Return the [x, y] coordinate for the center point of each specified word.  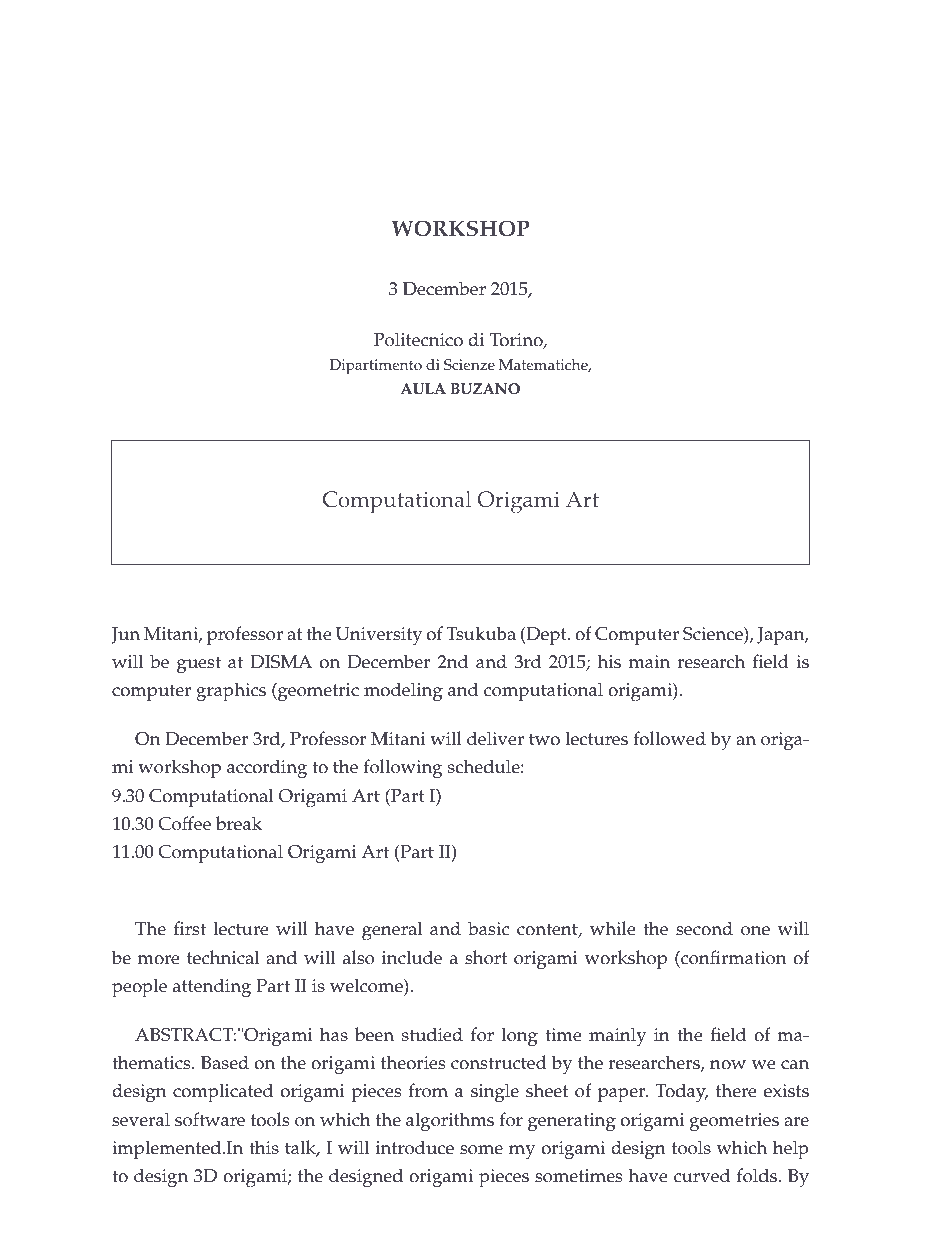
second [704, 928]
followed [670, 738]
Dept [546, 636]
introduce [415, 1147]
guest [199, 665]
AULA [423, 389]
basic [488, 928]
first [190, 928]
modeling [403, 692]
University [379, 636]
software [210, 1119]
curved [702, 1175]
